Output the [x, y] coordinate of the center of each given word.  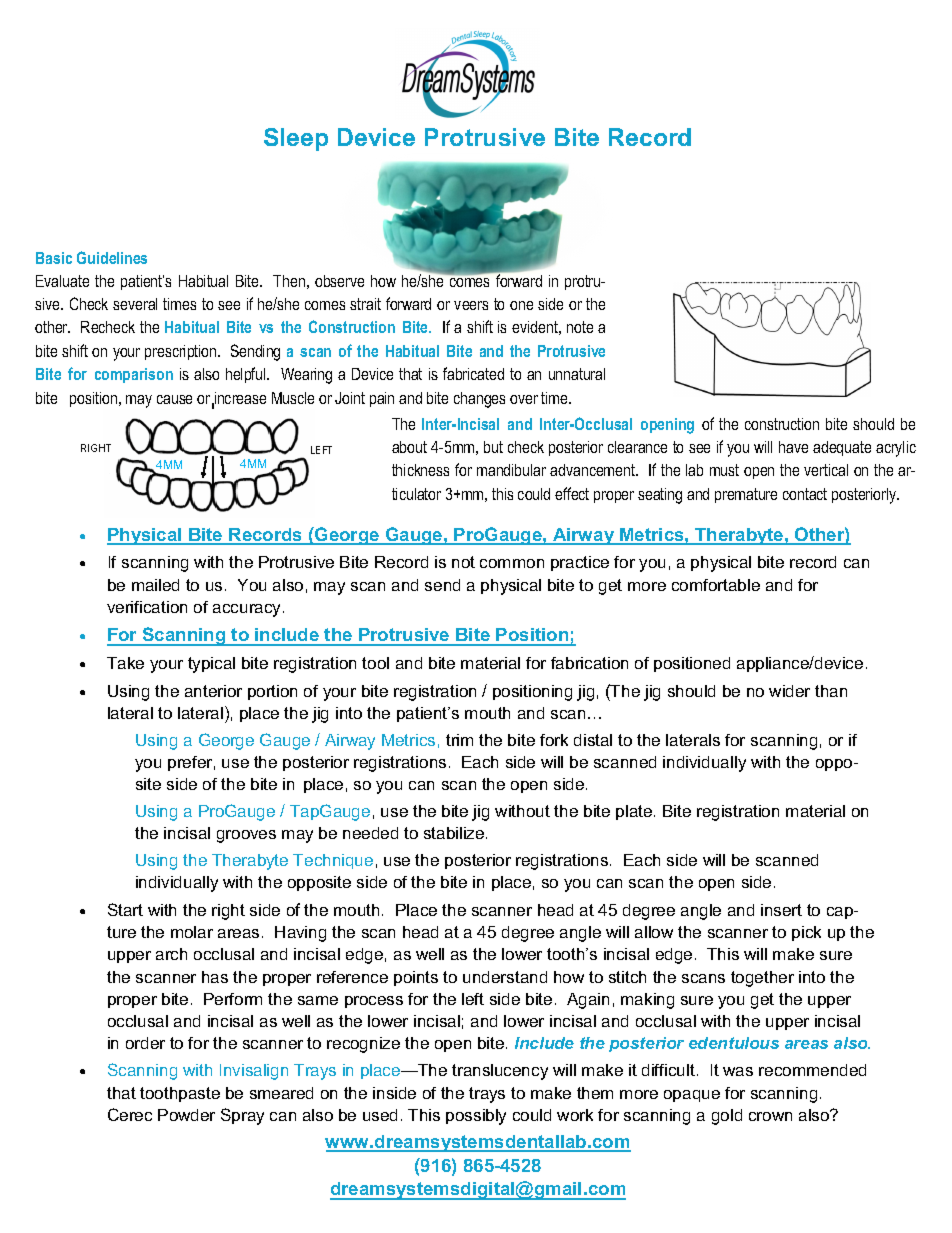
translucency [500, 1072]
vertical [826, 470]
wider [789, 691]
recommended [812, 1070]
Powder [186, 1115]
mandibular [511, 470]
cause [174, 399]
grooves [246, 836]
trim [459, 740]
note [580, 327]
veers [471, 305]
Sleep [296, 139]
